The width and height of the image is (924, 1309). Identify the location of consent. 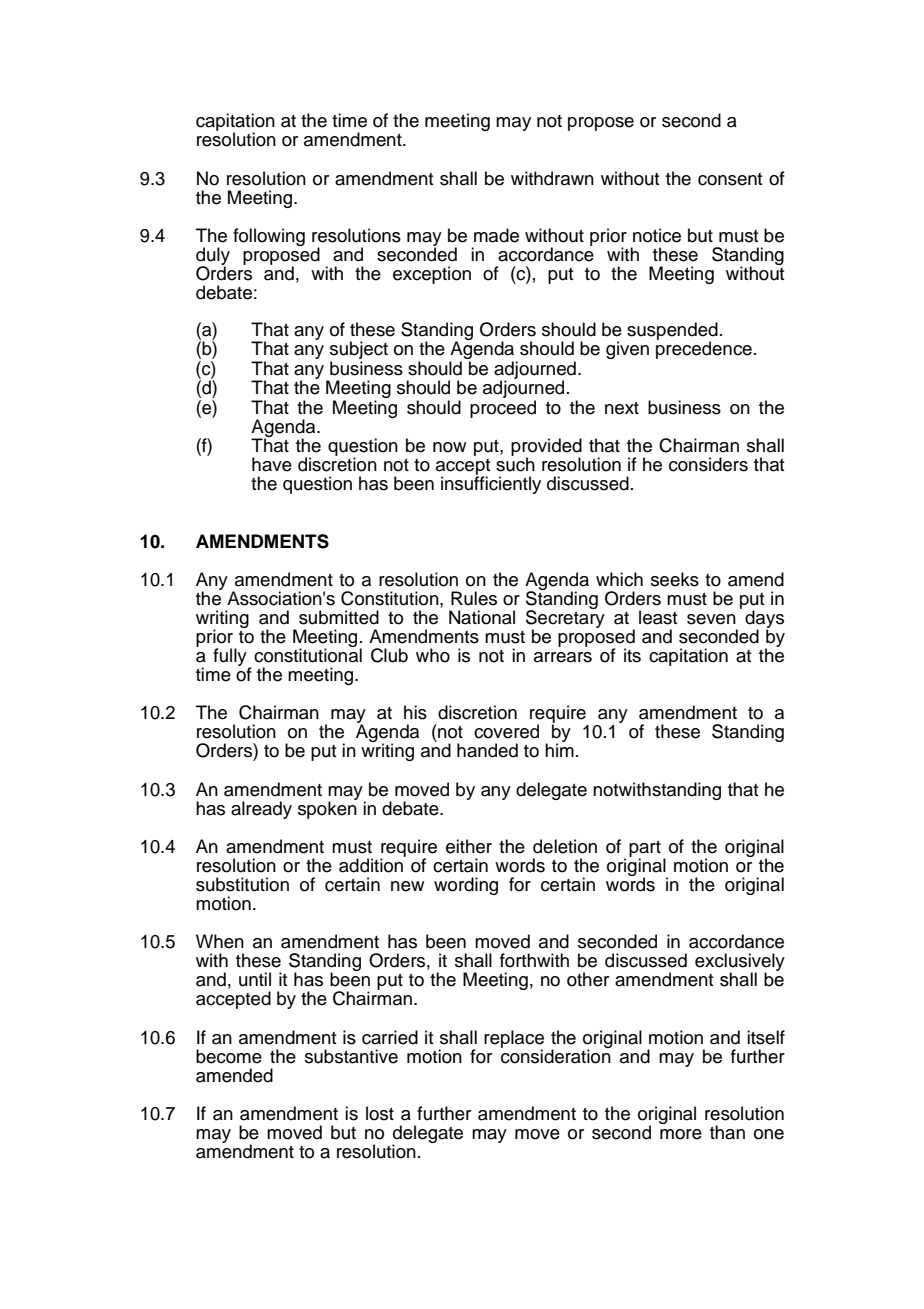
(730, 179).
